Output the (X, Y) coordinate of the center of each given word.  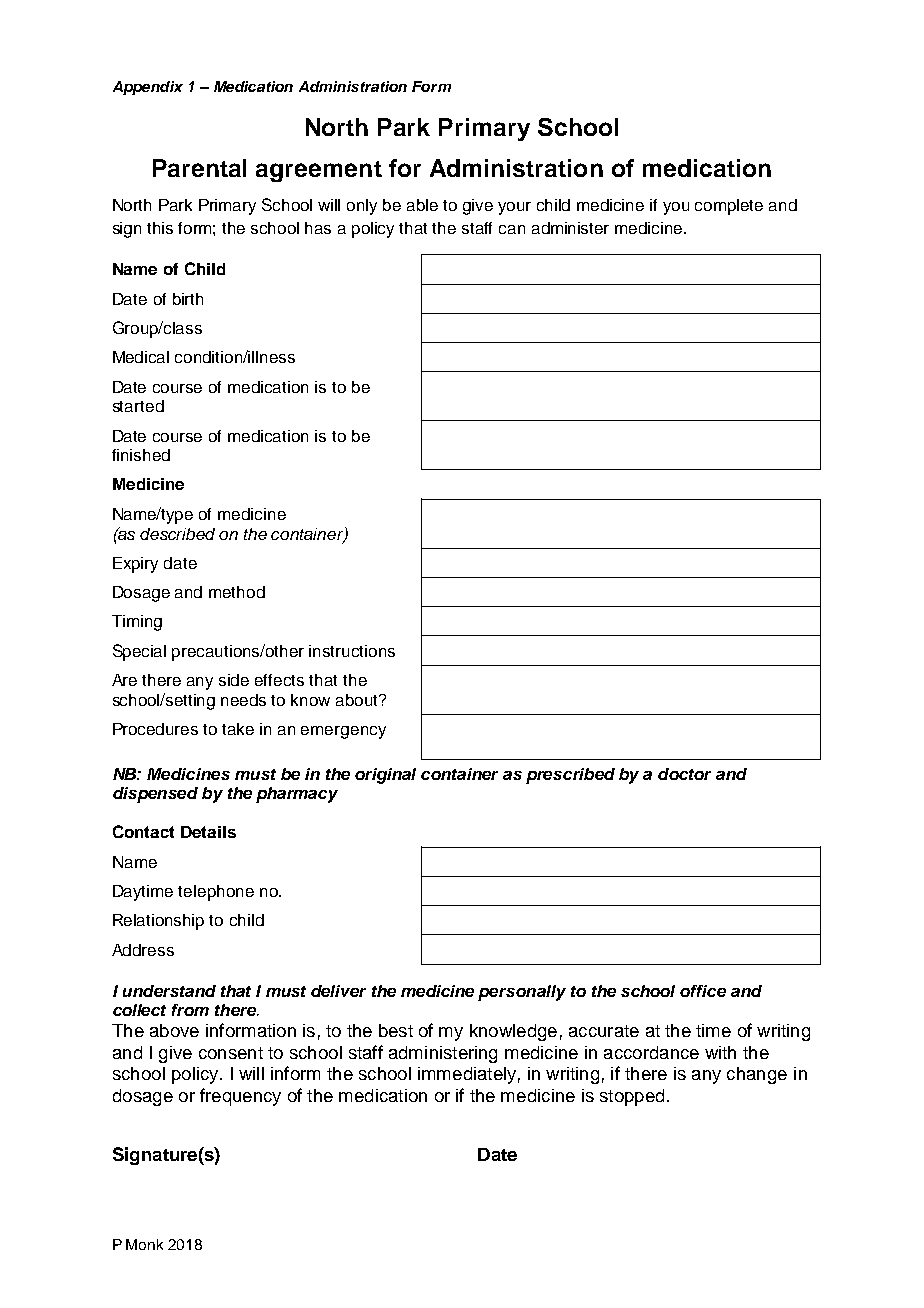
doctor (684, 774)
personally (522, 993)
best (396, 1030)
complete (729, 207)
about (358, 700)
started (138, 406)
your (514, 208)
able (422, 205)
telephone (216, 893)
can (512, 229)
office (703, 991)
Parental (199, 168)
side (234, 680)
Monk (144, 1244)
